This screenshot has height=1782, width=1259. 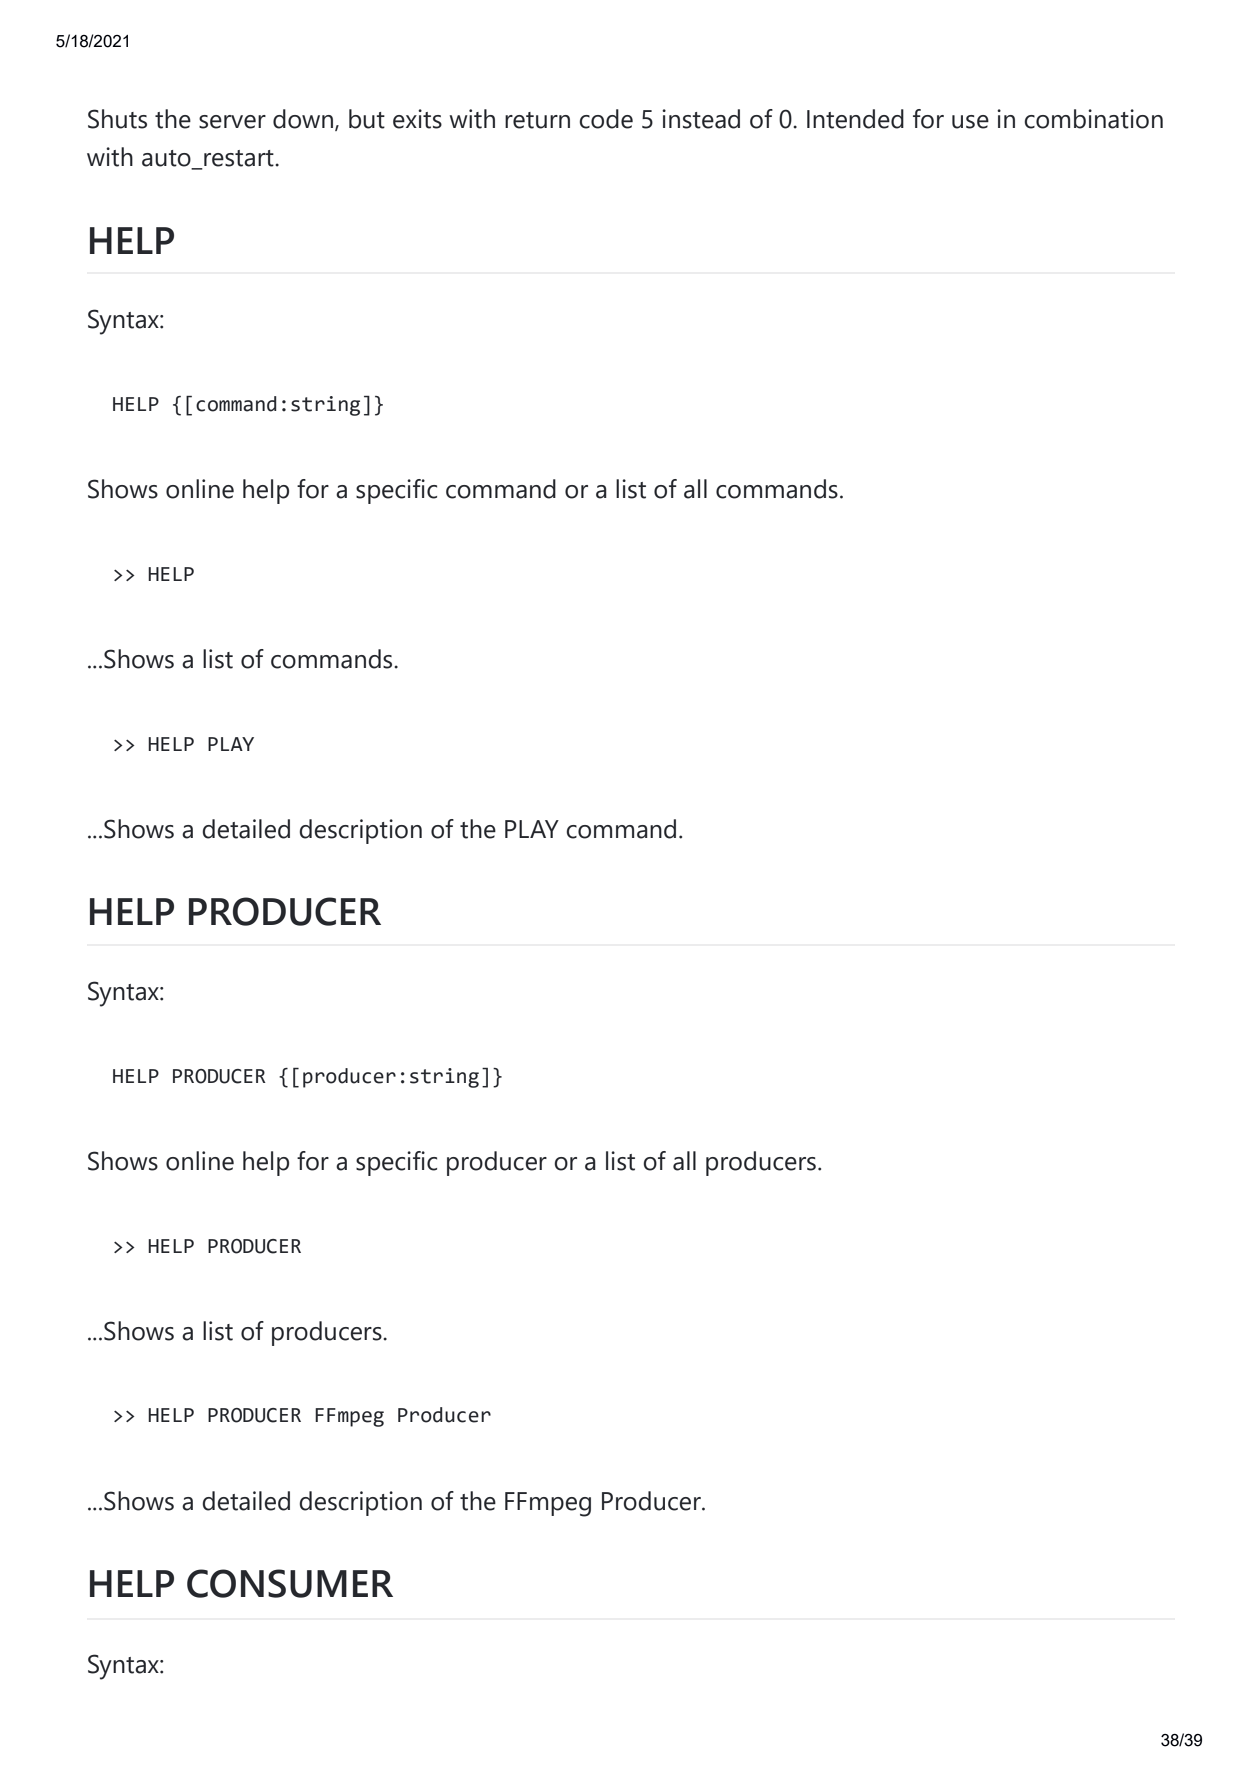 What do you see at coordinates (117, 119) in the screenshot?
I see `Shuts` at bounding box center [117, 119].
